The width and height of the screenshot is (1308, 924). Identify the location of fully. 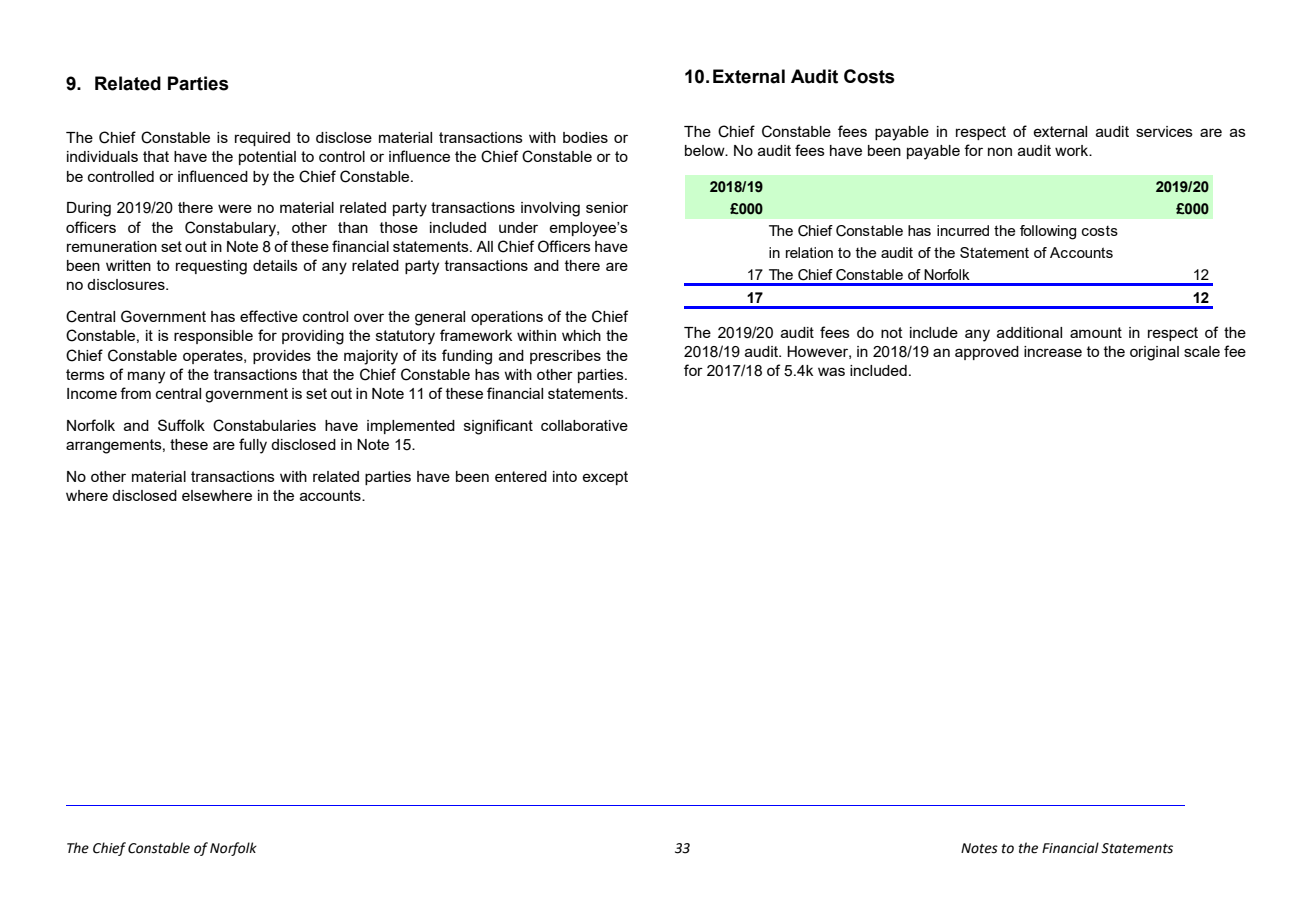
(253, 446).
